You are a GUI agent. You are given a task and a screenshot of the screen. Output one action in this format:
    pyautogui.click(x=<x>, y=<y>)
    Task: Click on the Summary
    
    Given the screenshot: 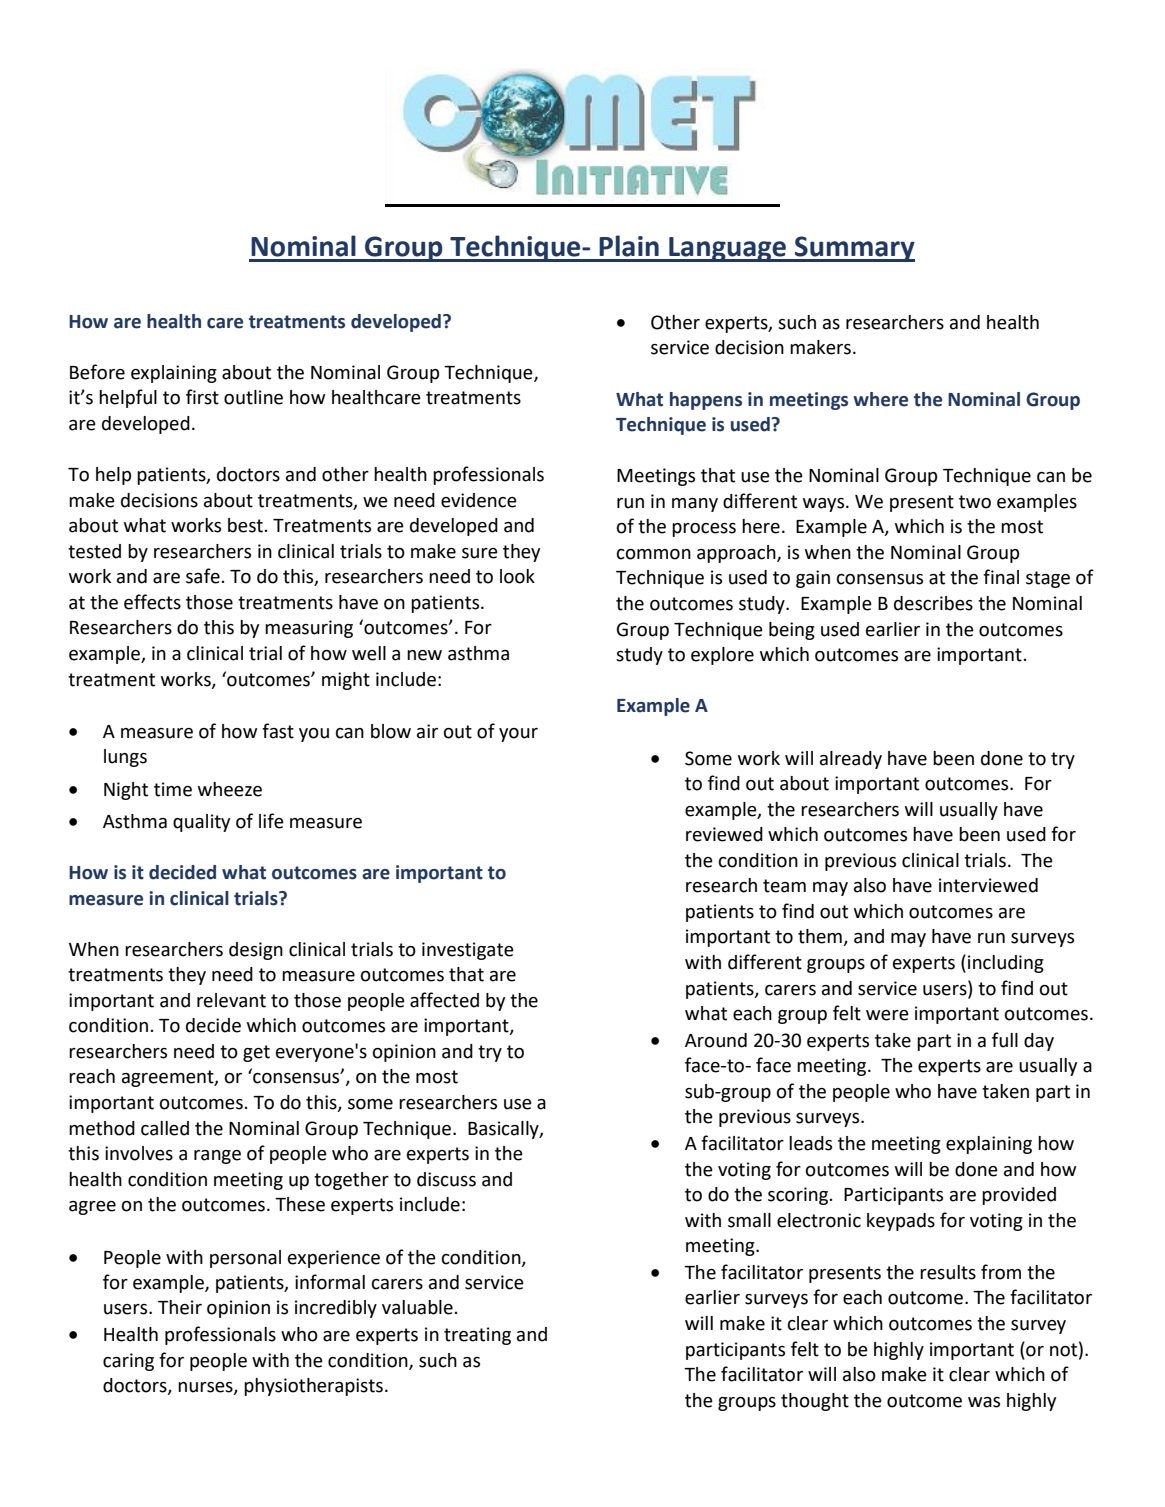 What is the action you would take?
    pyautogui.click(x=854, y=249)
